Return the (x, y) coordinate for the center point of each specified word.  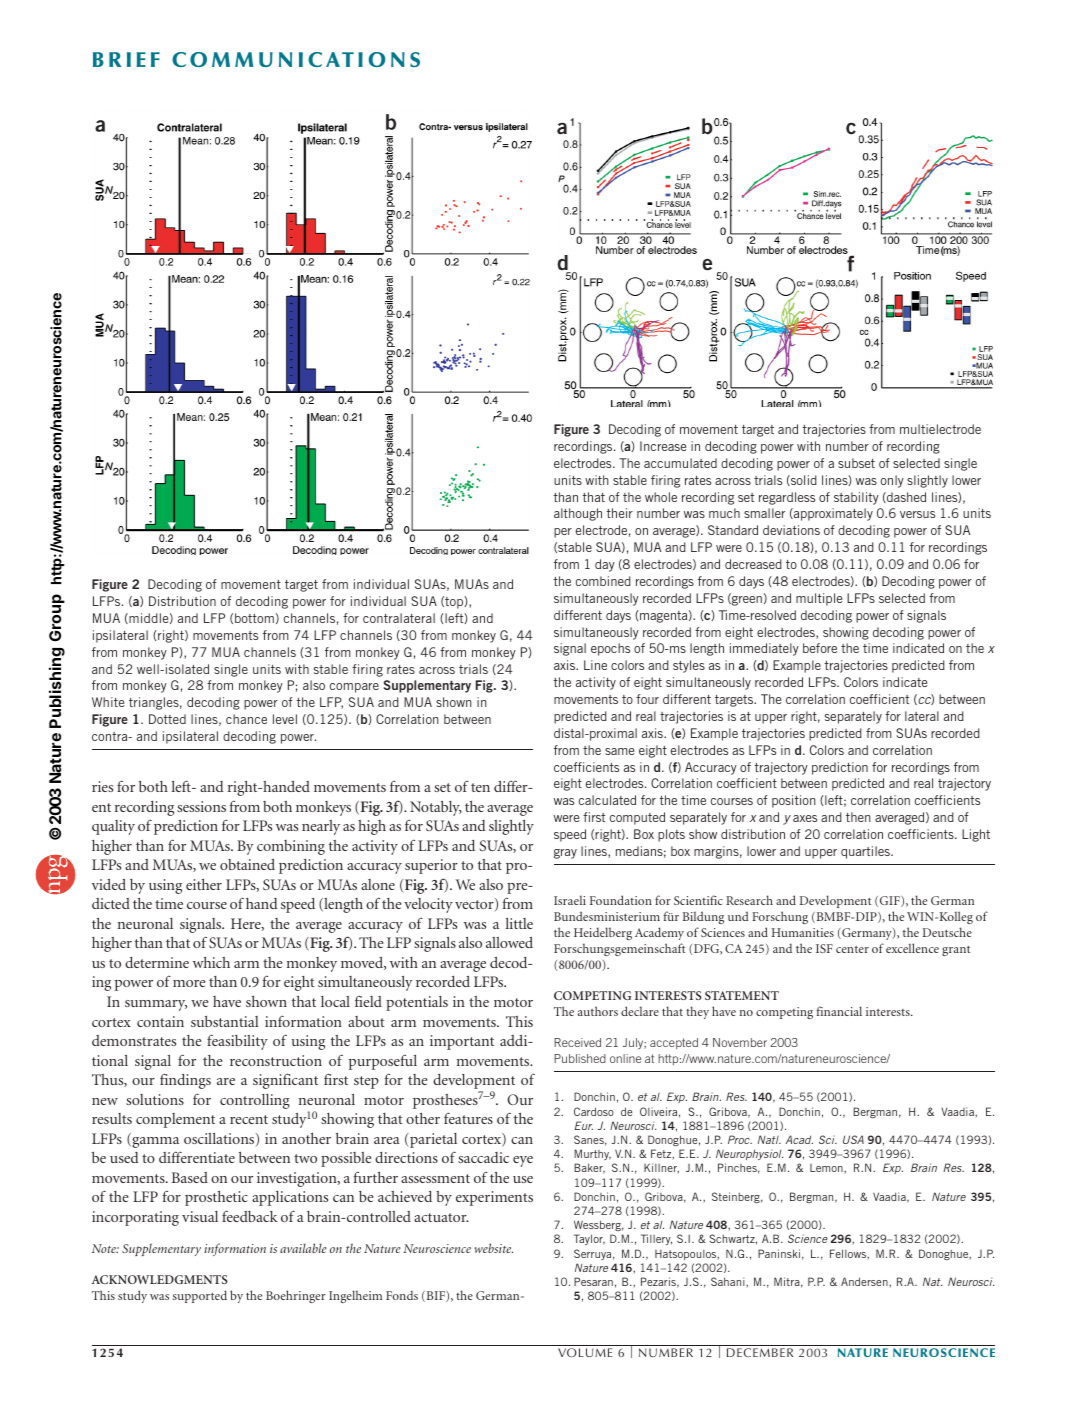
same (619, 751)
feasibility (237, 1042)
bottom (254, 618)
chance (246, 719)
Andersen (865, 1281)
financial (839, 1011)
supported (200, 1296)
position (794, 801)
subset (856, 463)
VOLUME (585, 1352)
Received (577, 1042)
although (578, 514)
